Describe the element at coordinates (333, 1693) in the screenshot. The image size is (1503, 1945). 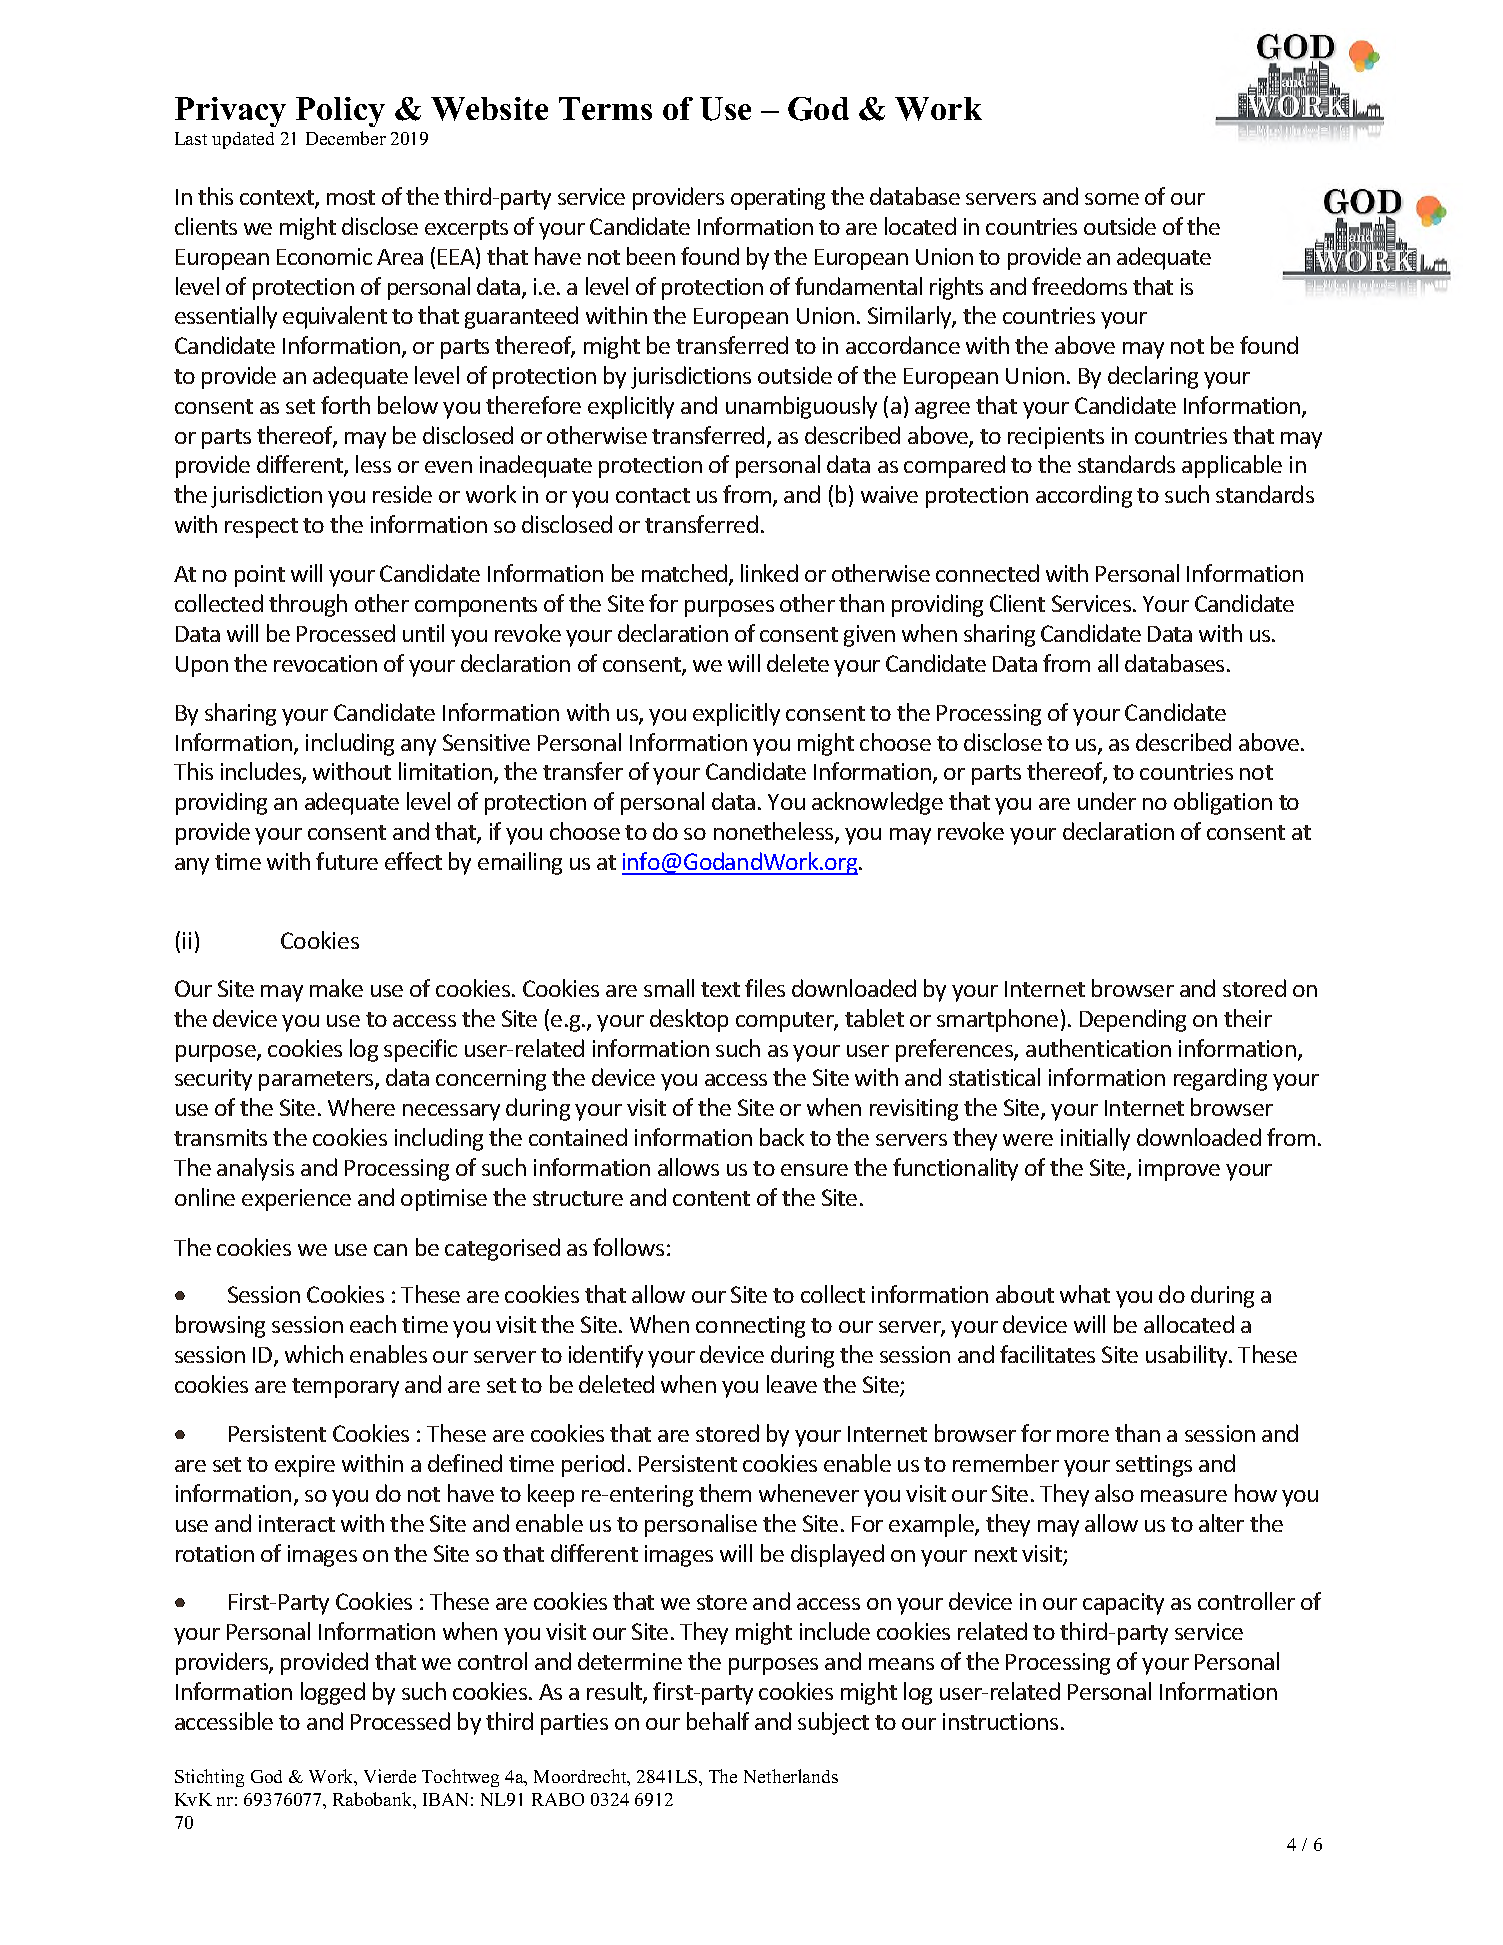
I see `logged` at that location.
